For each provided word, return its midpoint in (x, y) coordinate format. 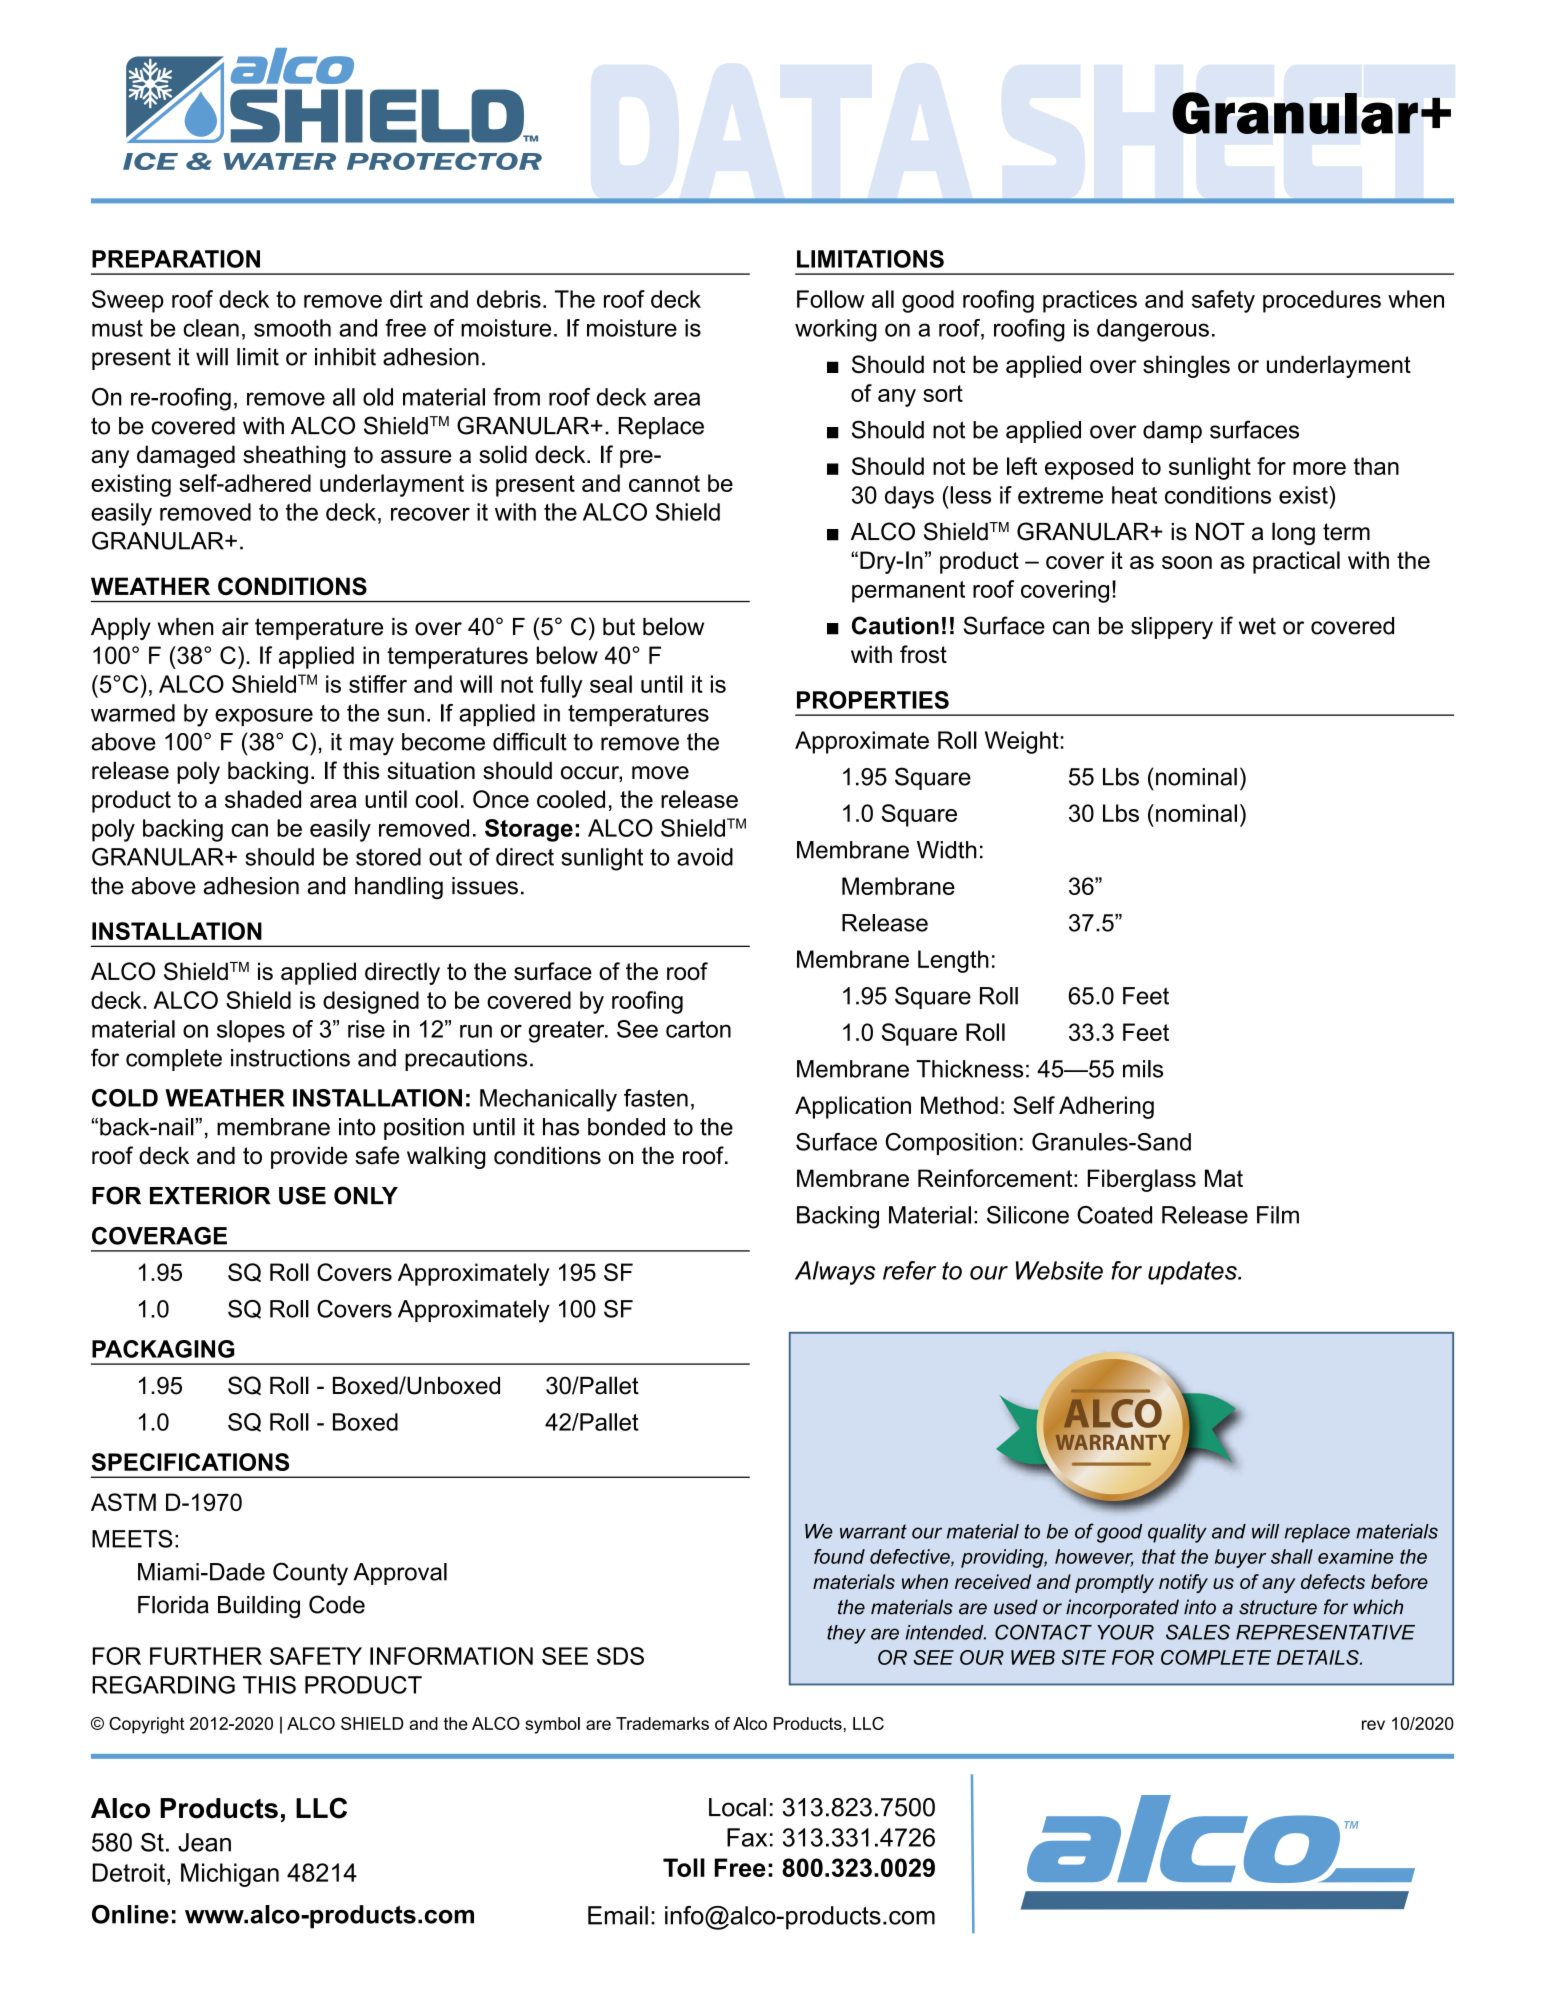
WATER (280, 161)
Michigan (230, 1875)
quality (1177, 1533)
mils (1143, 1069)
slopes (251, 1031)
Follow (830, 299)
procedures (1322, 301)
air (235, 627)
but (619, 627)
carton (698, 1029)
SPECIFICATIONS (190, 1462)
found (839, 1556)
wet (1257, 626)
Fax (747, 1837)
